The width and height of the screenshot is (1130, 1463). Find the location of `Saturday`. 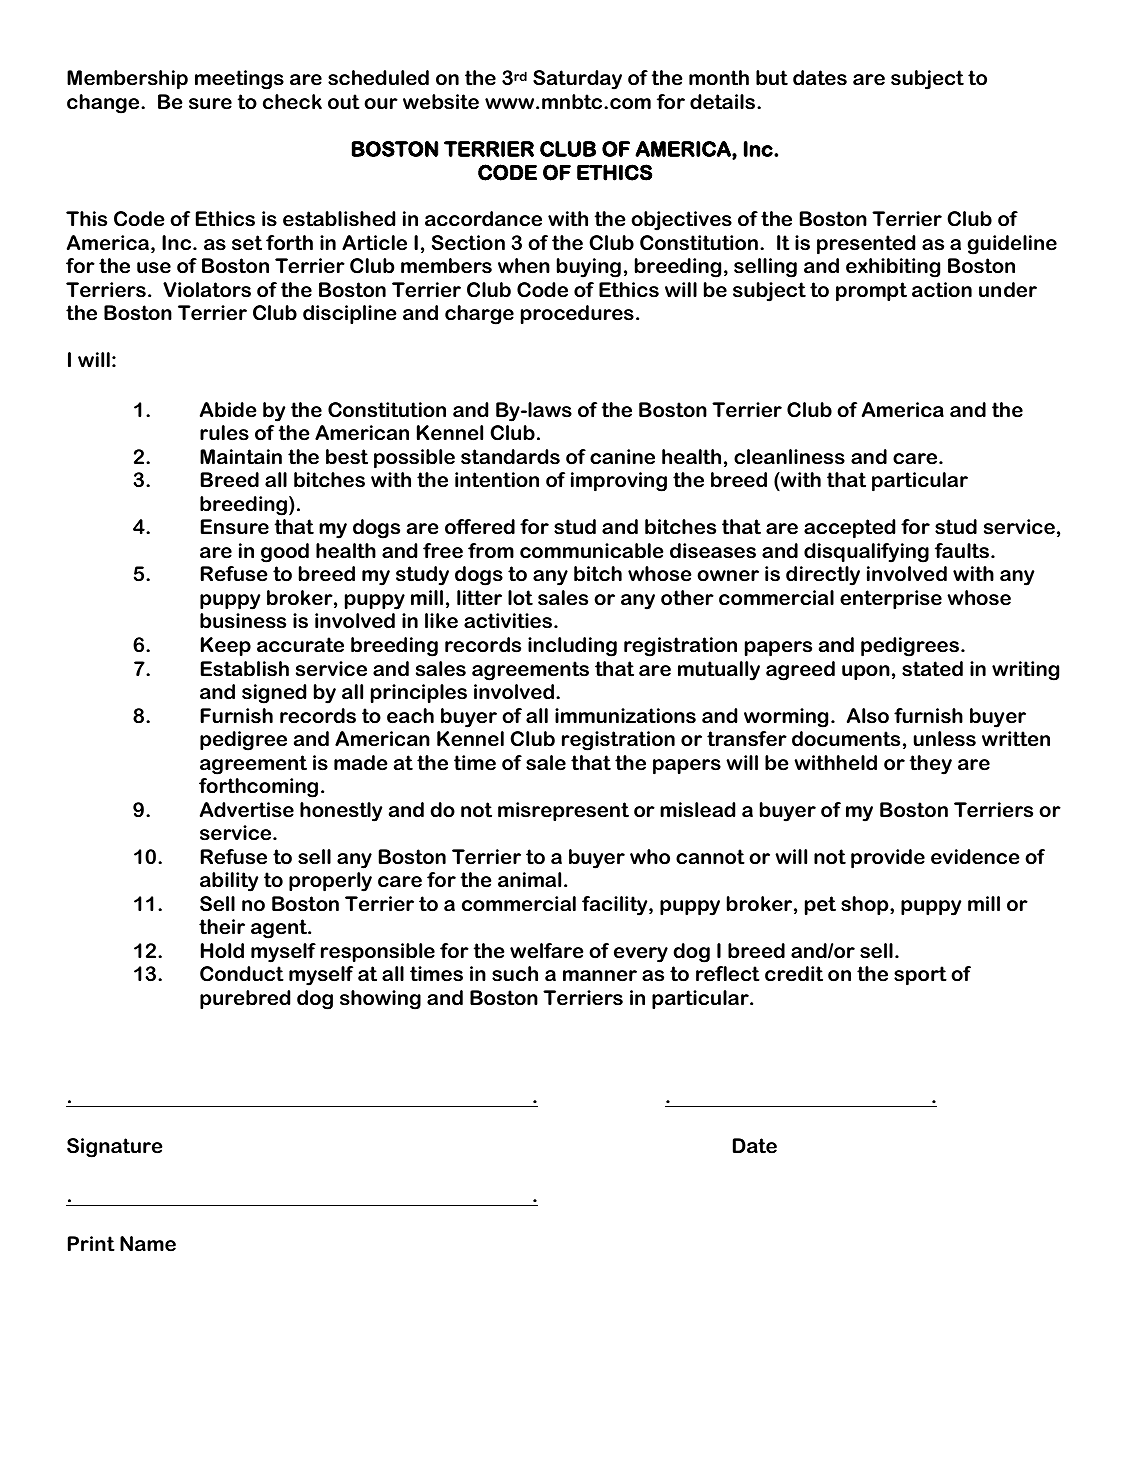

Saturday is located at coordinates (577, 80).
